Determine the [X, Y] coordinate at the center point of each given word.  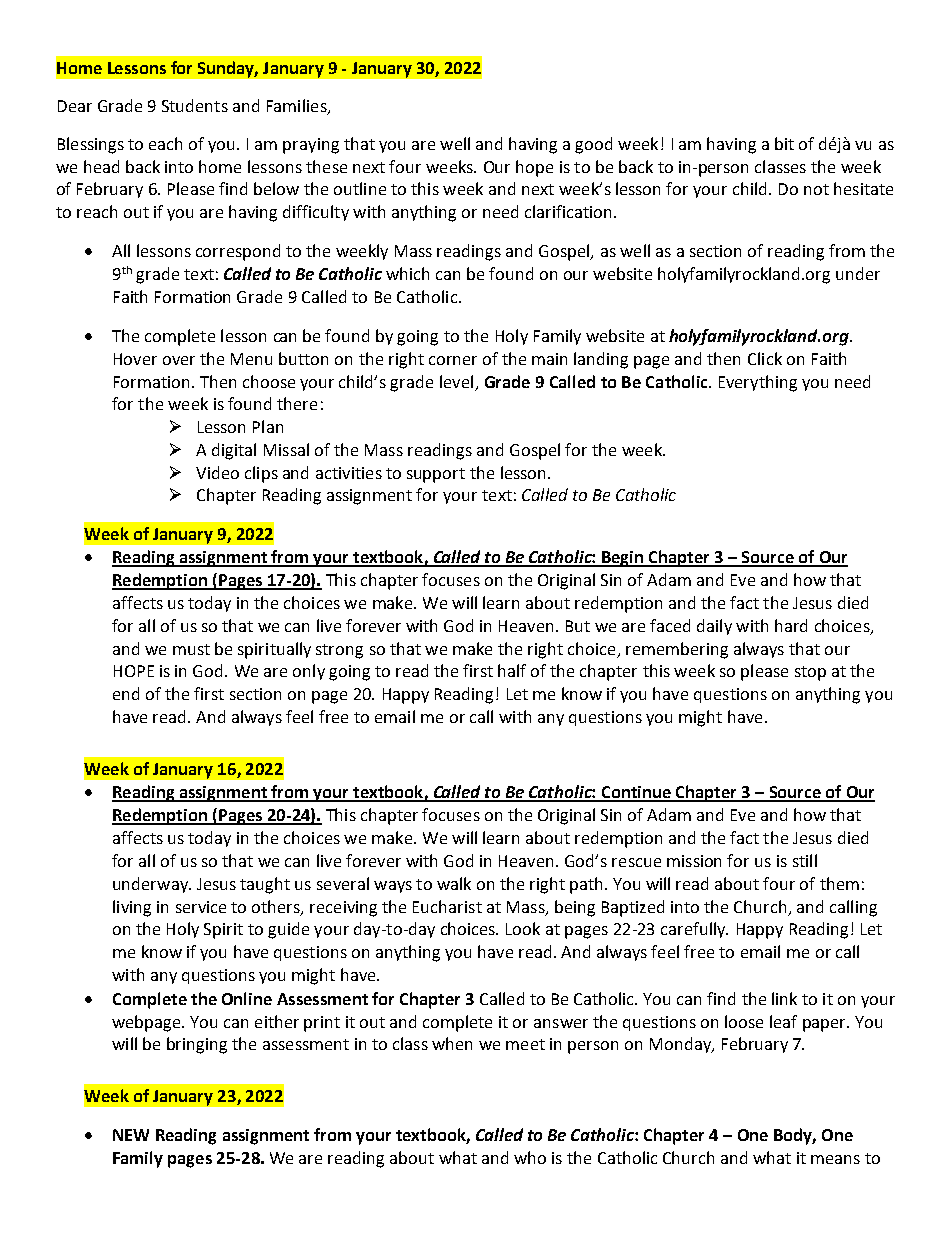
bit [784, 143]
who [530, 1157]
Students [195, 105]
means [835, 1159]
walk [454, 883]
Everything [758, 383]
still [805, 860]
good [593, 145]
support [436, 475]
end [126, 693]
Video [217, 472]
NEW [131, 1135]
